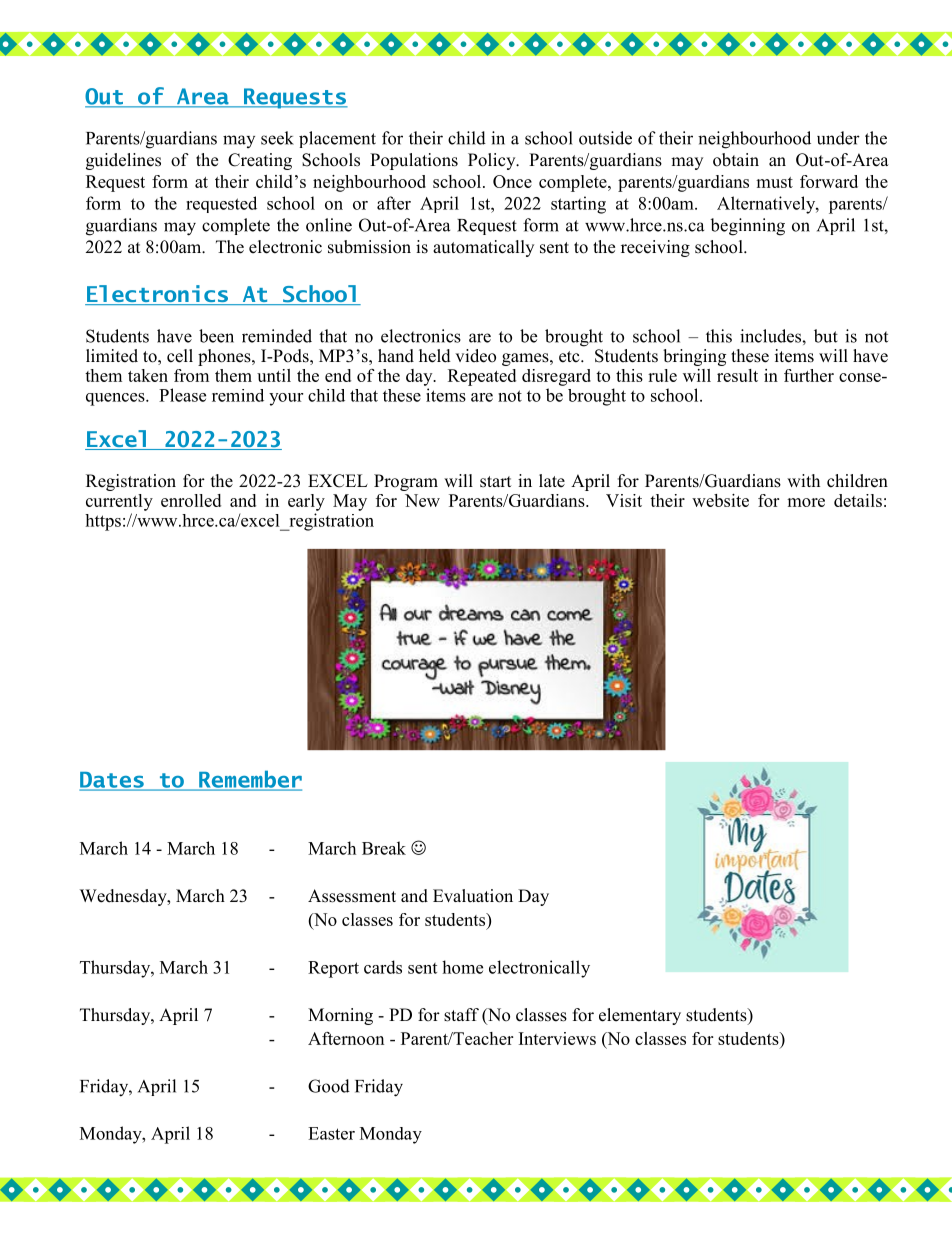 This document has width=952, height=1233. Describe the element at coordinates (260, 161) in the document. I see `Creating` at that location.
